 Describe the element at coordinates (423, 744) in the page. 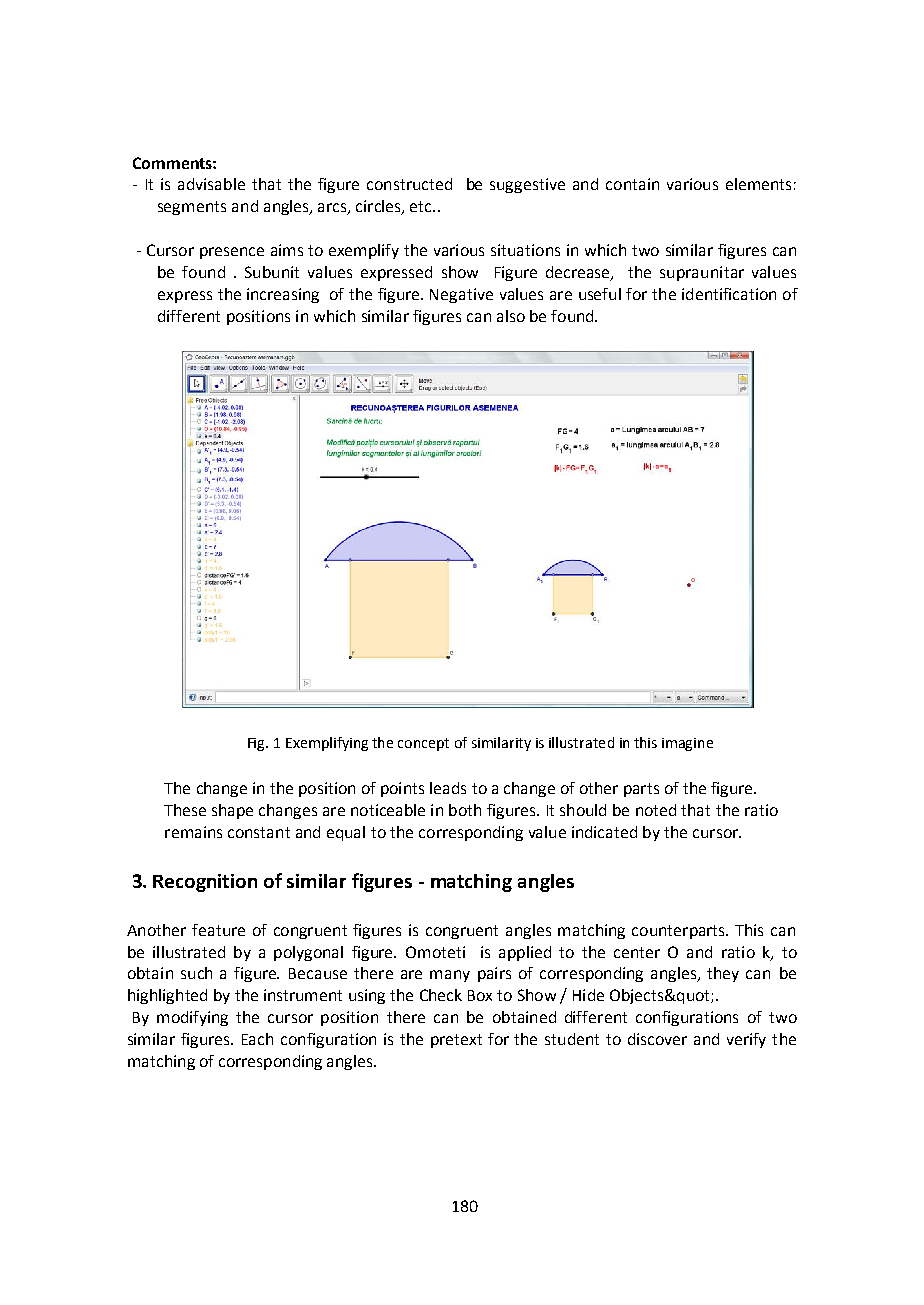

I see `concept` at that location.
